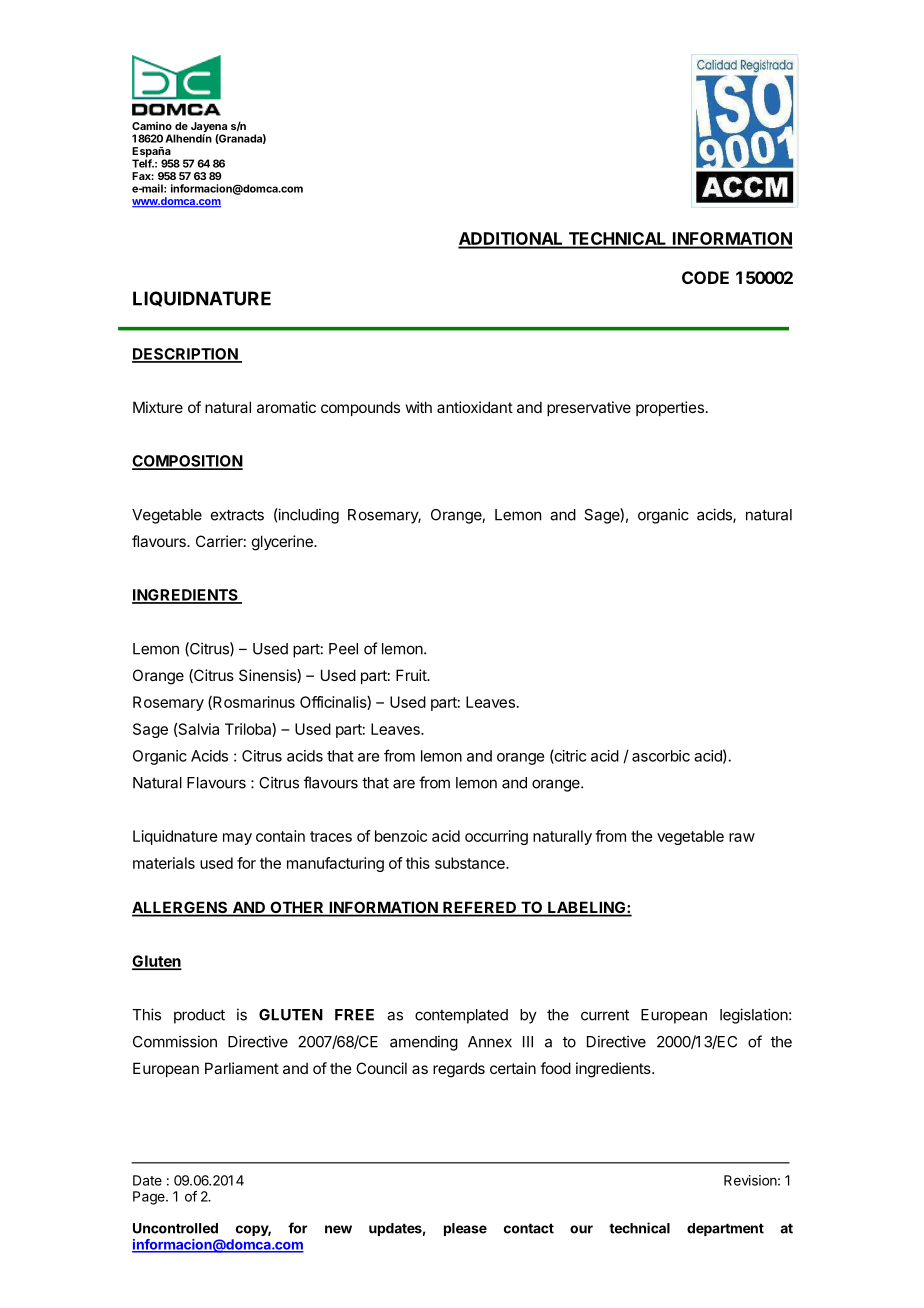 The height and width of the page is (1308, 924). What do you see at coordinates (175, 1228) in the page?
I see `Uncontrolled` at bounding box center [175, 1228].
